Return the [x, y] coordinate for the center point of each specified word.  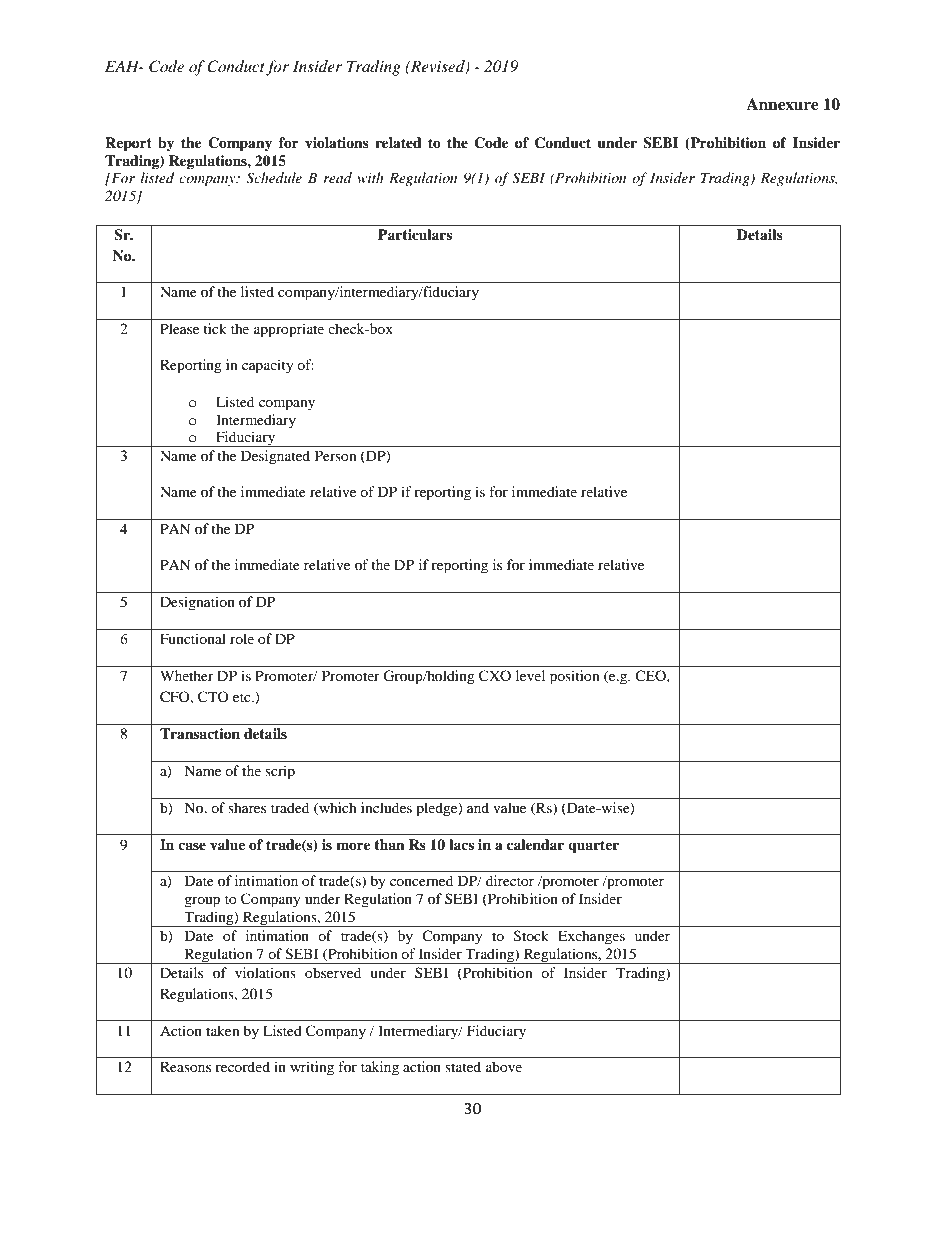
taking [380, 1068]
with [370, 177]
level [530, 675]
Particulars [415, 234]
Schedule [274, 178]
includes [386, 807]
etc [243, 697]
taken [223, 1030]
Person [336, 455]
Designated [275, 457]
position [575, 677]
